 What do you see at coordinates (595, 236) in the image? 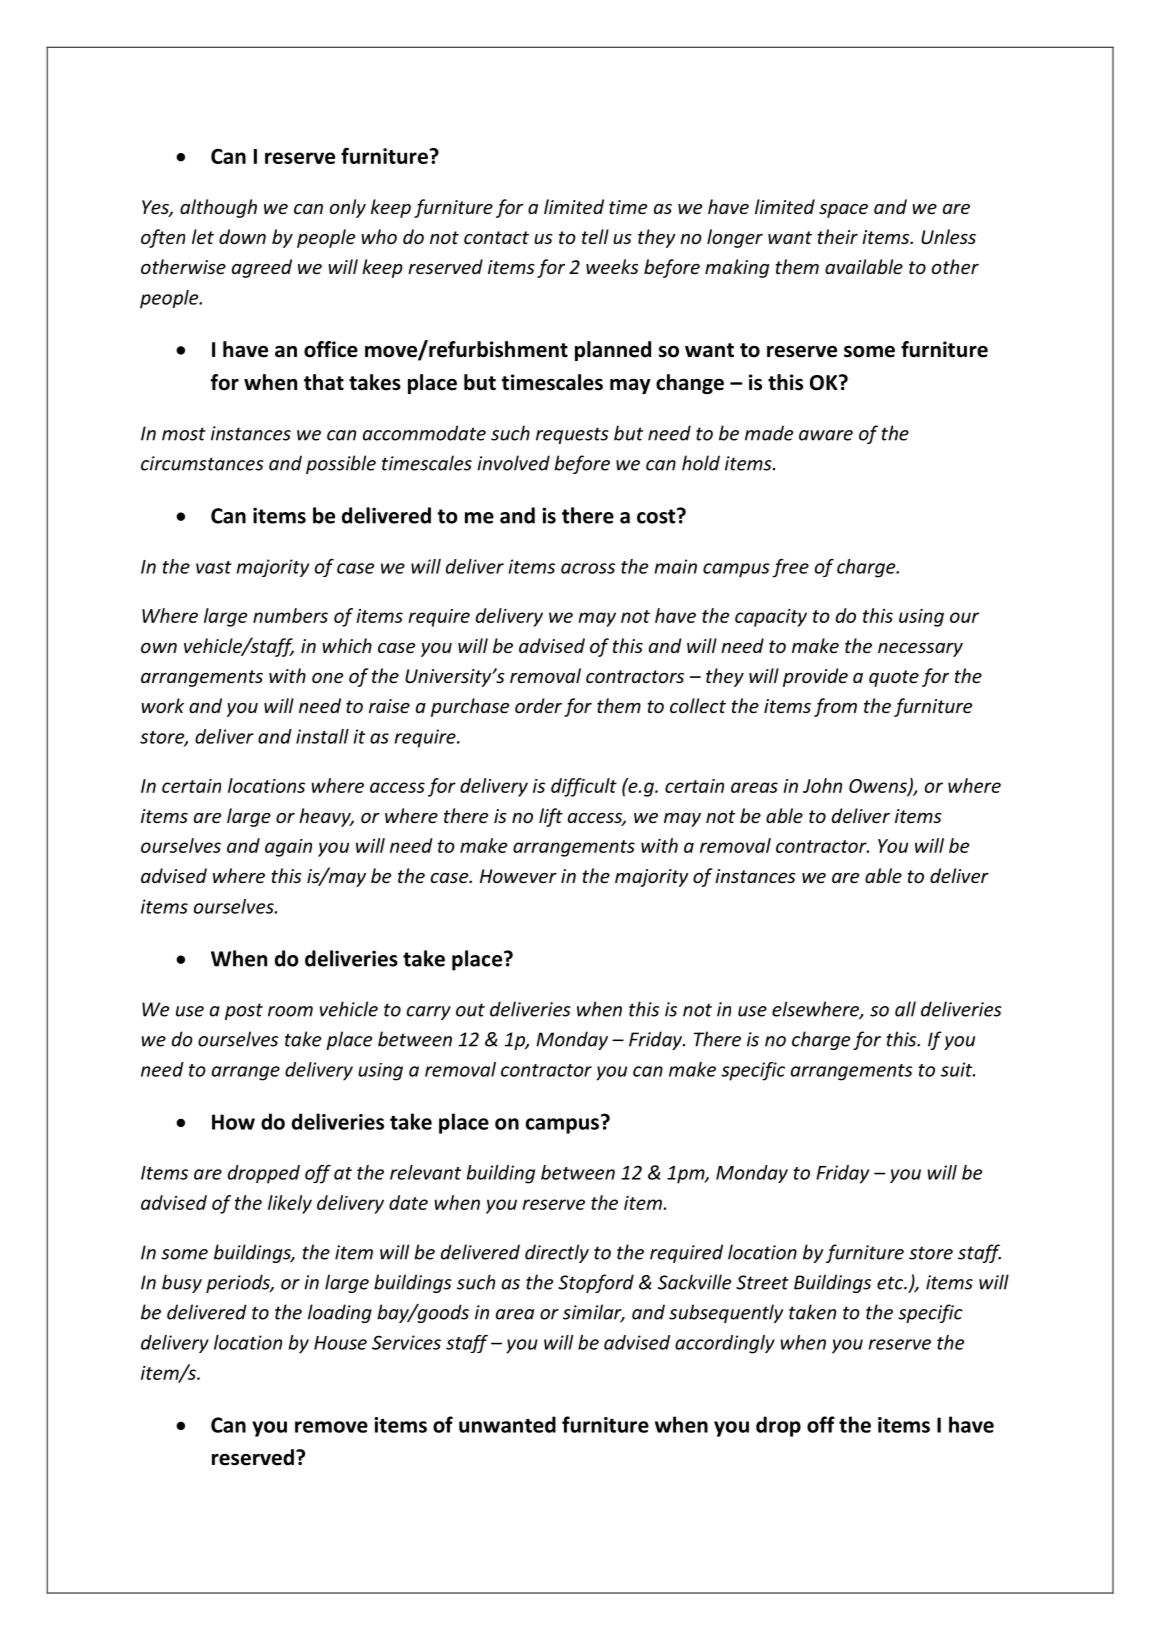
I see `tell` at bounding box center [595, 236].
